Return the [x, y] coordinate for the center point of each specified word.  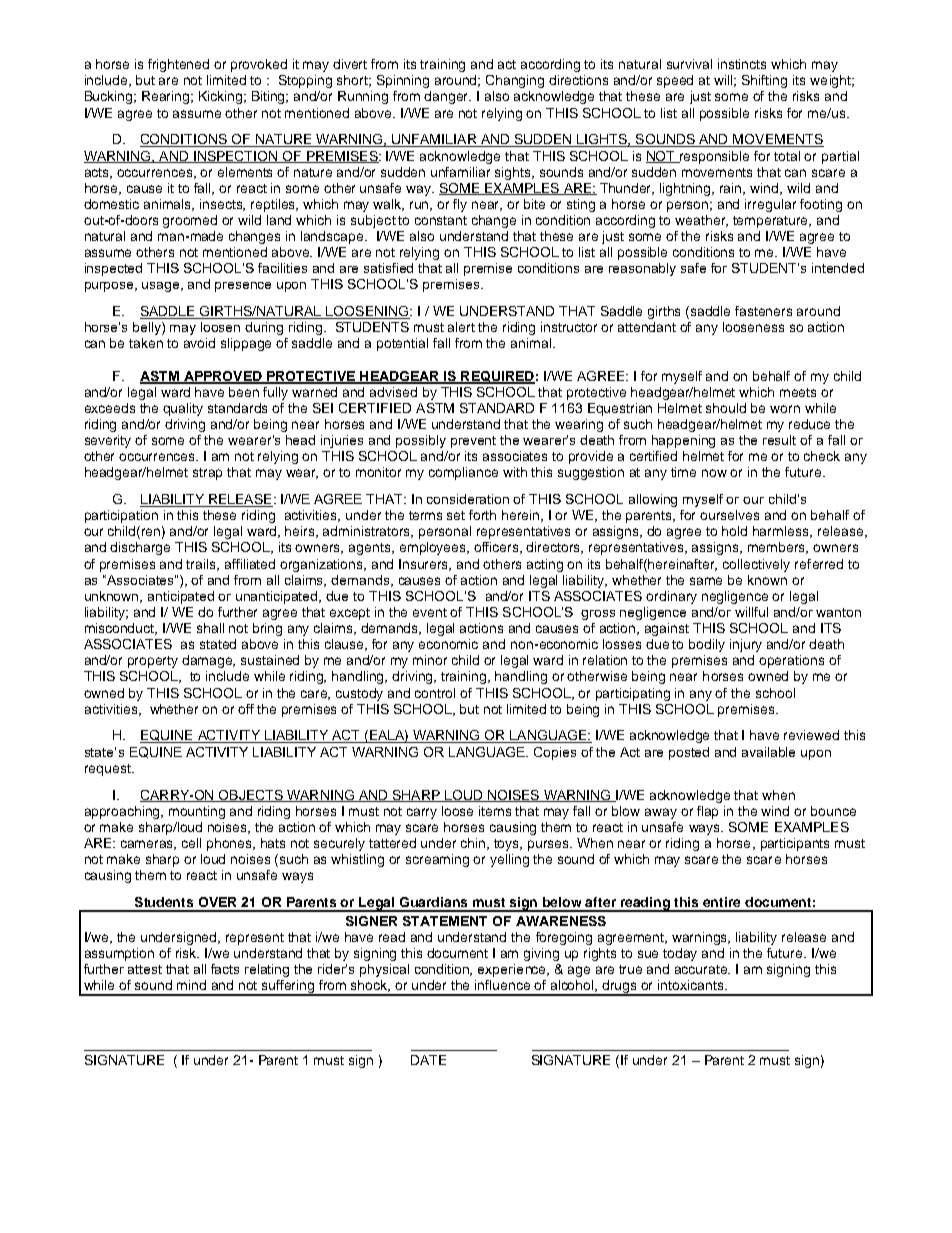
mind [191, 985]
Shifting [764, 81]
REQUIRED [497, 377]
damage [208, 661]
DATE [428, 1060]
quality [183, 409]
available [768, 752]
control [435, 693]
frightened [178, 65]
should [726, 408]
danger [447, 97]
